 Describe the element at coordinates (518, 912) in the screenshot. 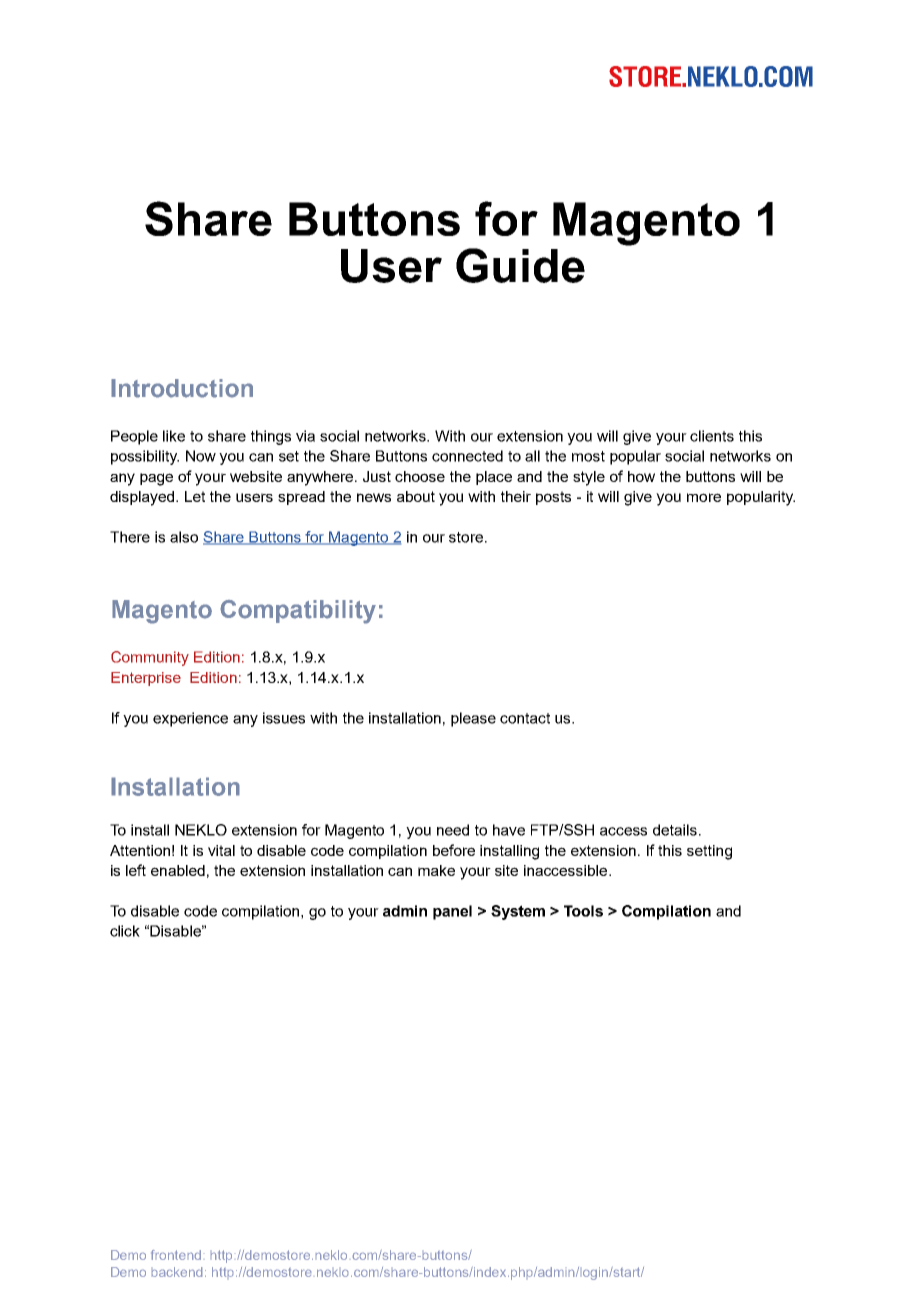

I see `System` at that location.
